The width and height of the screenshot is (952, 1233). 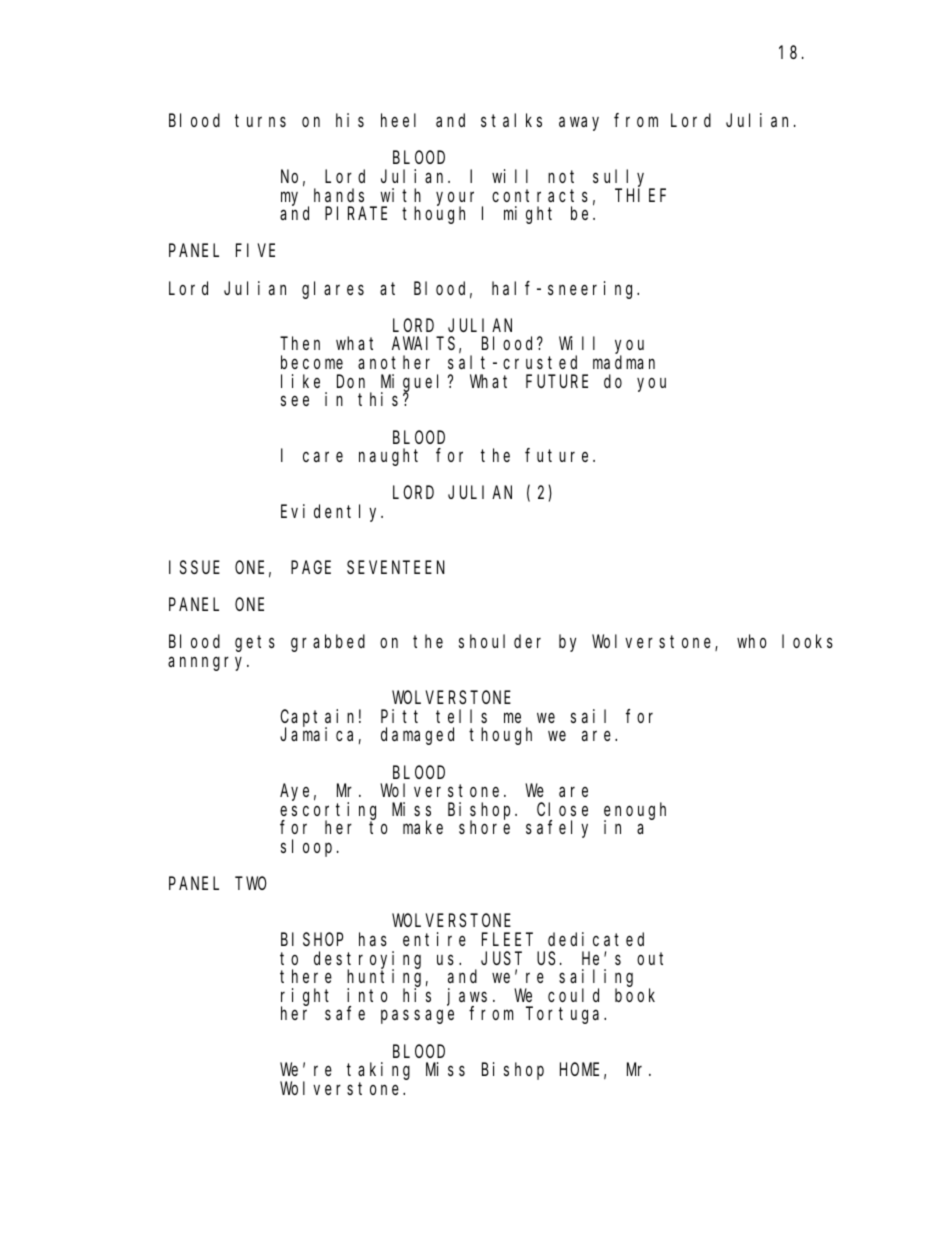 What do you see at coordinates (751, 641) in the screenshot?
I see `who` at bounding box center [751, 641].
